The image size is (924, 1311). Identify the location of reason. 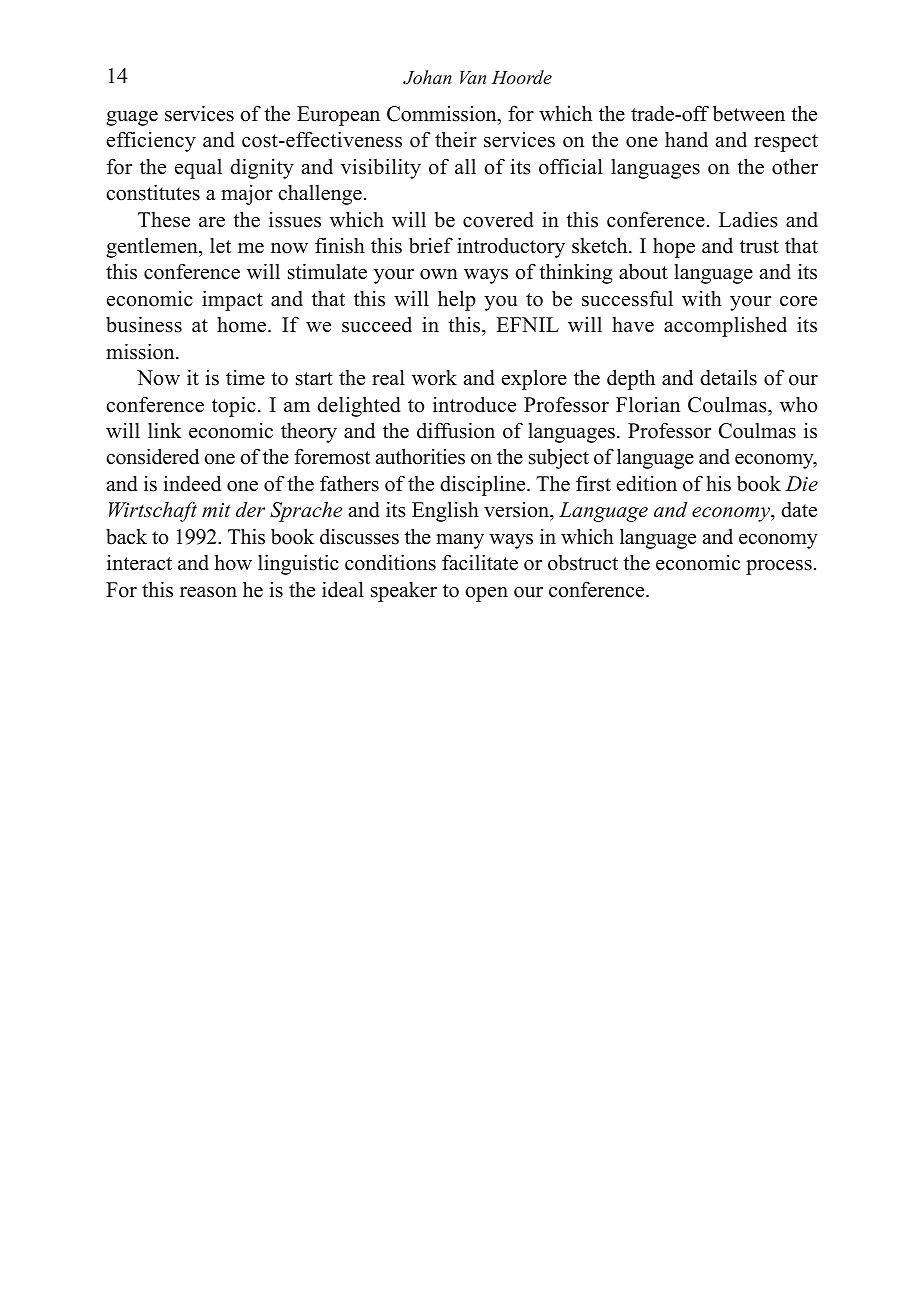
(208, 592).
